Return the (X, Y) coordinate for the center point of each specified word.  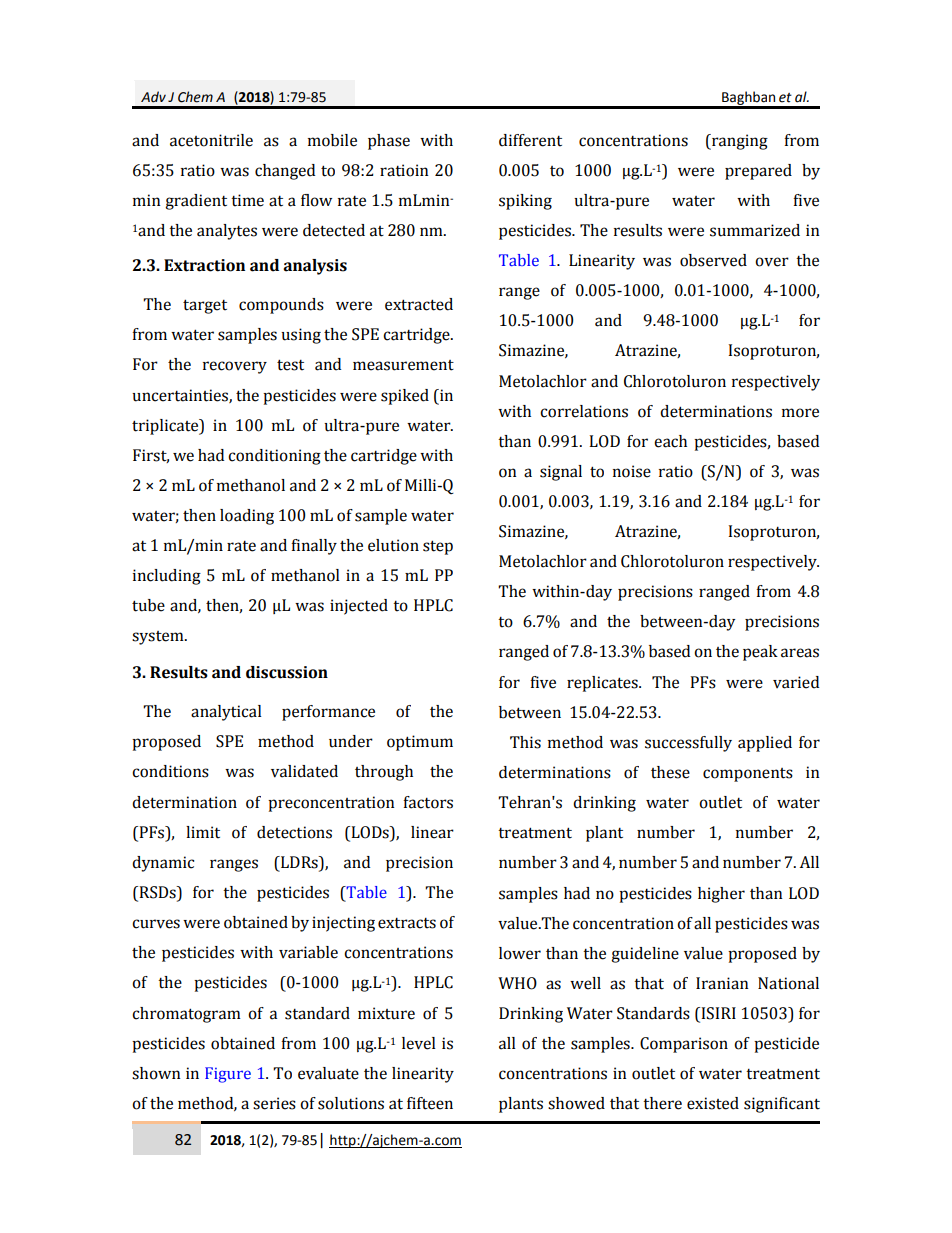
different (530, 140)
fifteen (430, 1103)
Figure (228, 1075)
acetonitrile (211, 140)
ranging (739, 142)
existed (713, 1103)
